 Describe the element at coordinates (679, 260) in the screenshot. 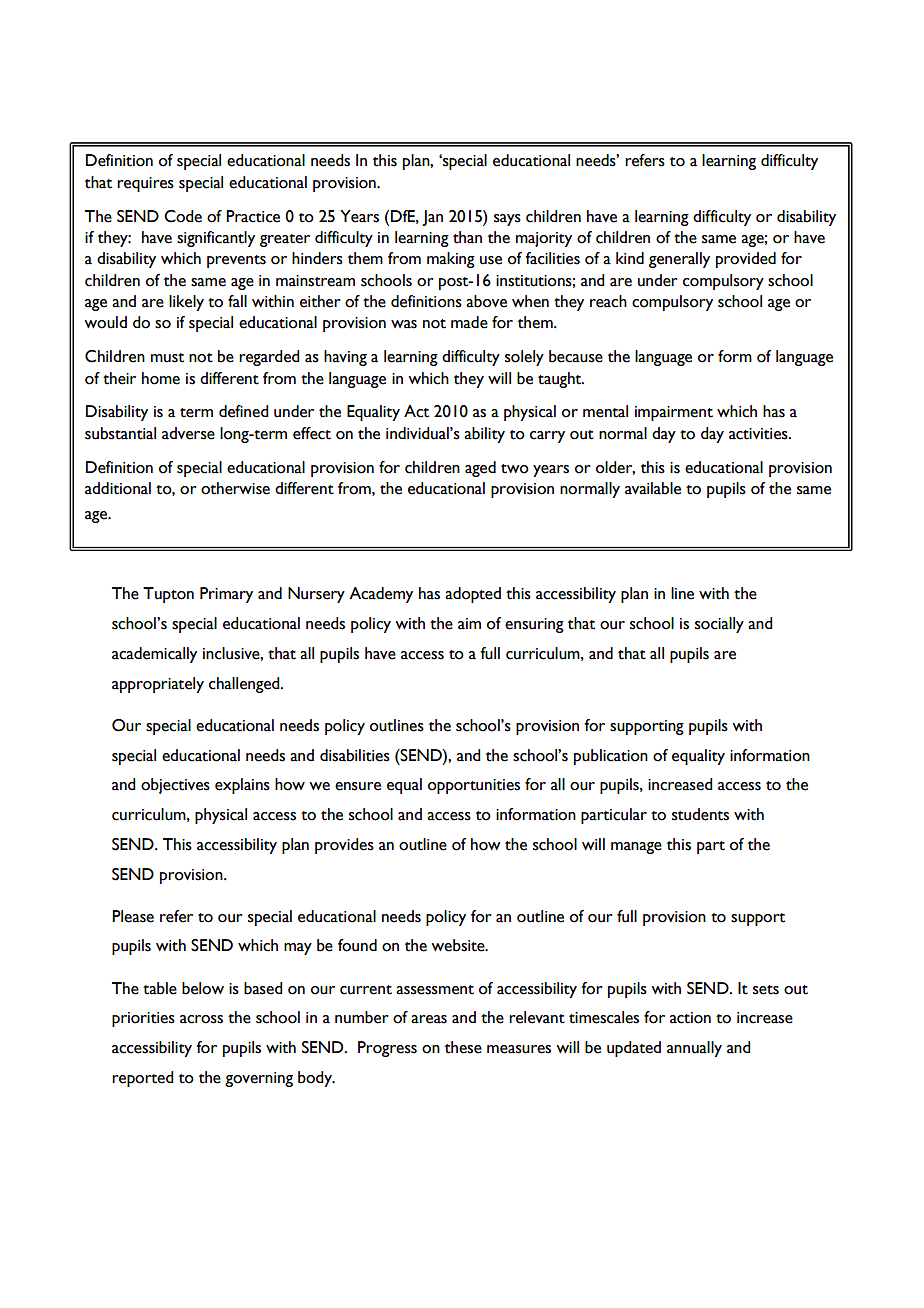

I see `generally` at that location.
